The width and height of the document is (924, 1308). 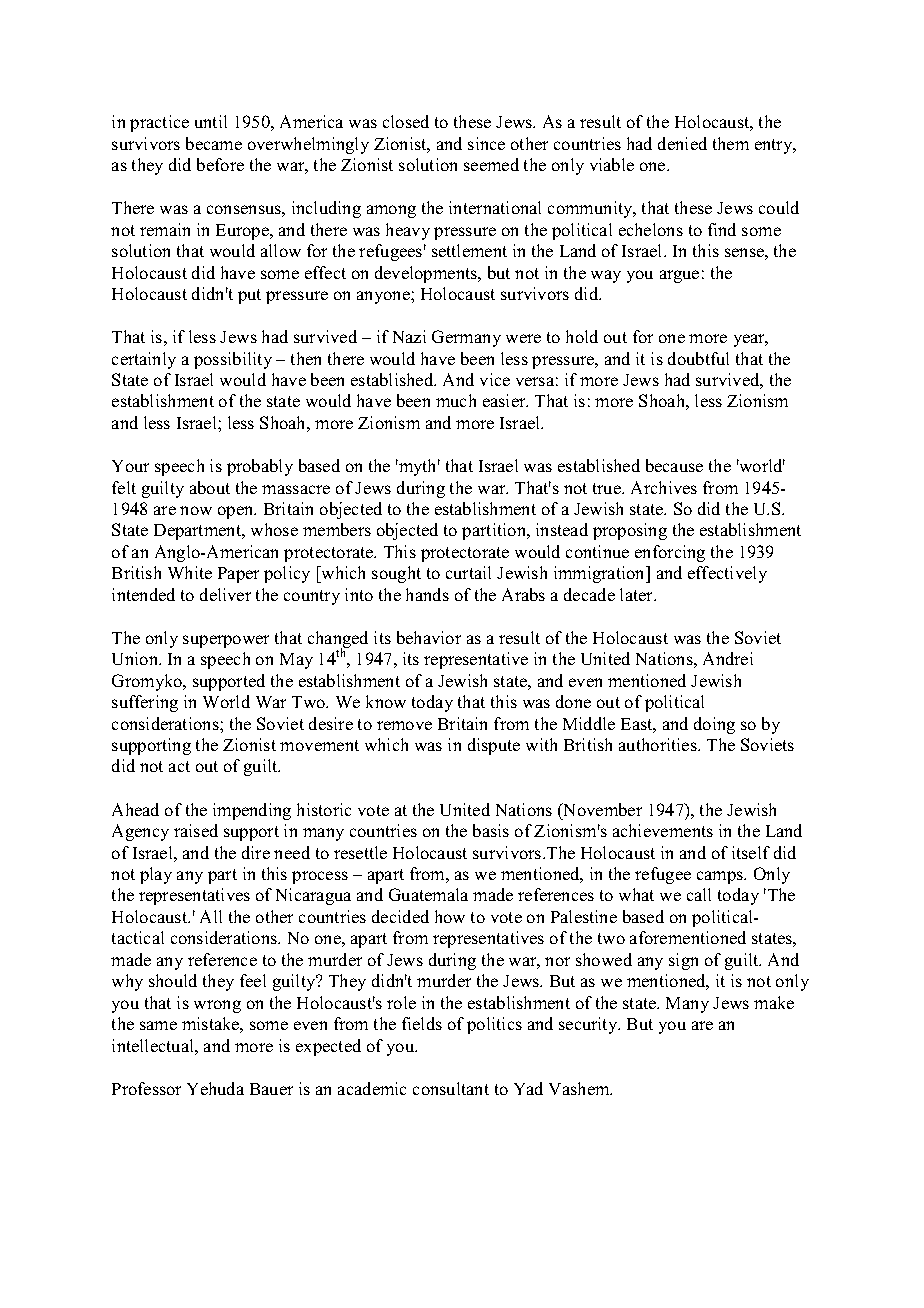 What do you see at coordinates (486, 143) in the document?
I see `since` at bounding box center [486, 143].
